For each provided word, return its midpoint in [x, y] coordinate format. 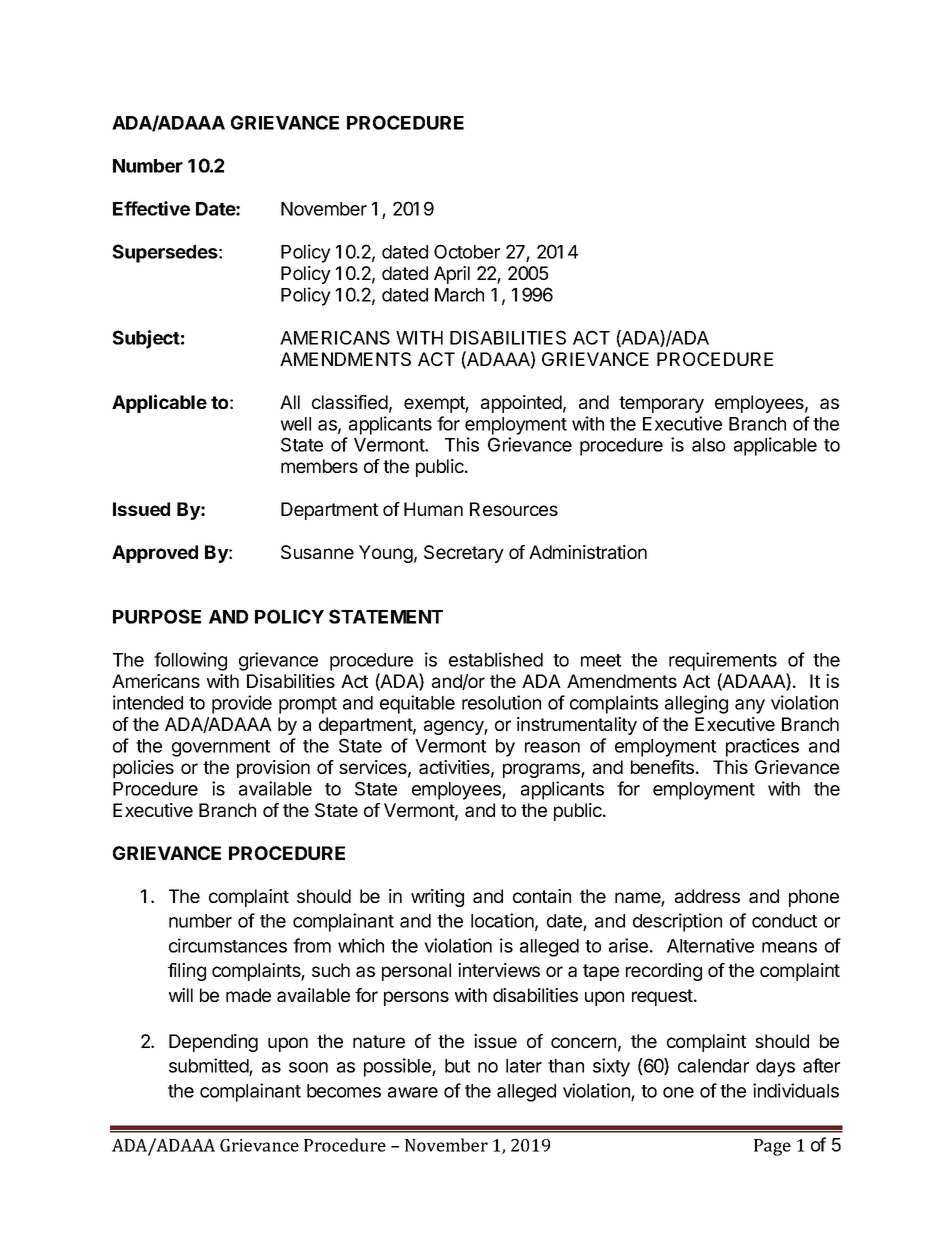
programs [542, 770]
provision [273, 769]
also [708, 445]
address [707, 896]
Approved [155, 554]
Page [772, 1147]
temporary [661, 404]
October [467, 251]
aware [413, 1092]
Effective [151, 208]
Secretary [464, 554]
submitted [209, 1067]
